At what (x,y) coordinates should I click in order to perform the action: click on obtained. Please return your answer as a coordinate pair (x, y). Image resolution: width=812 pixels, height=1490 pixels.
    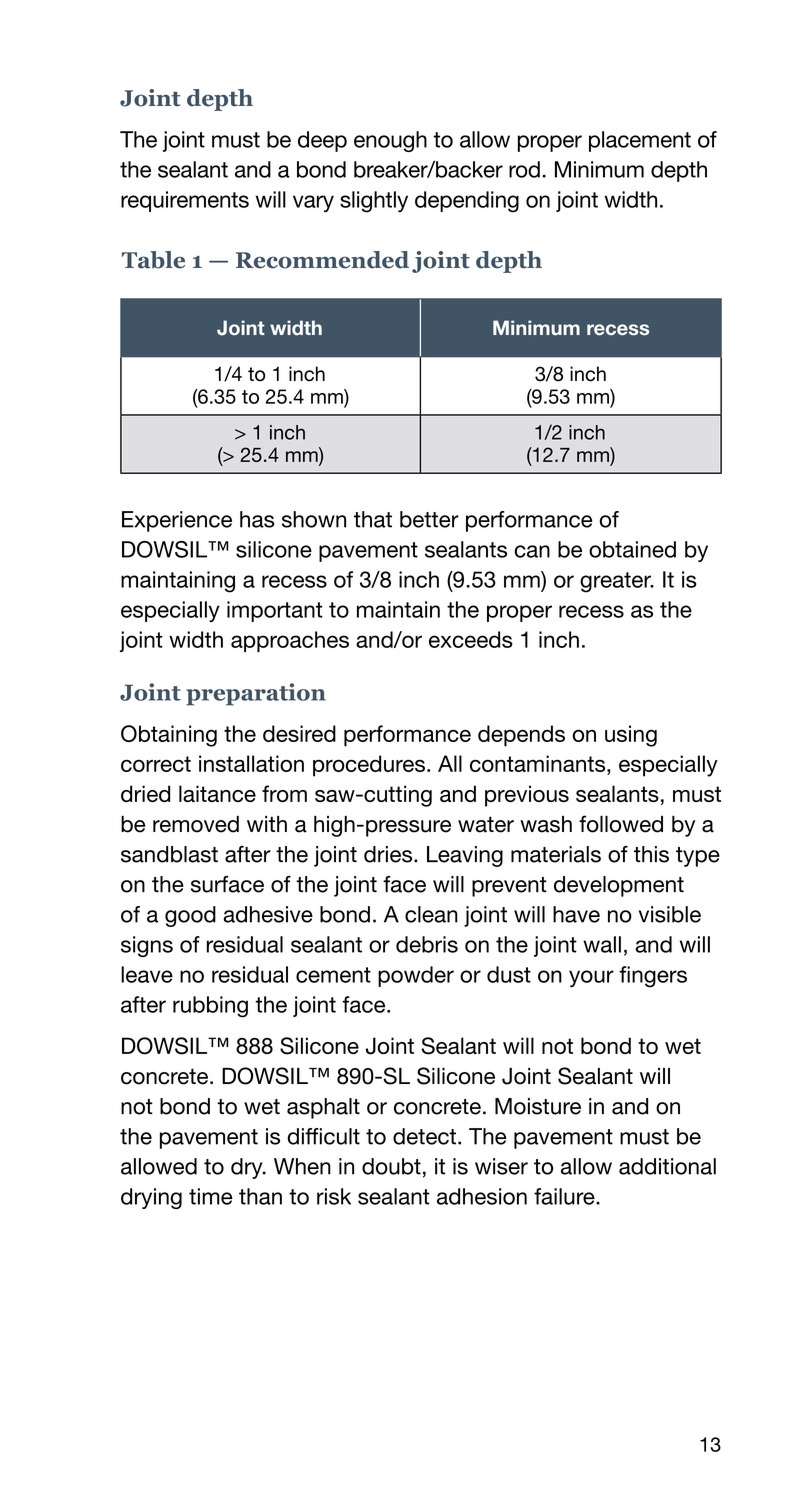
    Looking at the image, I should click on (632, 549).
